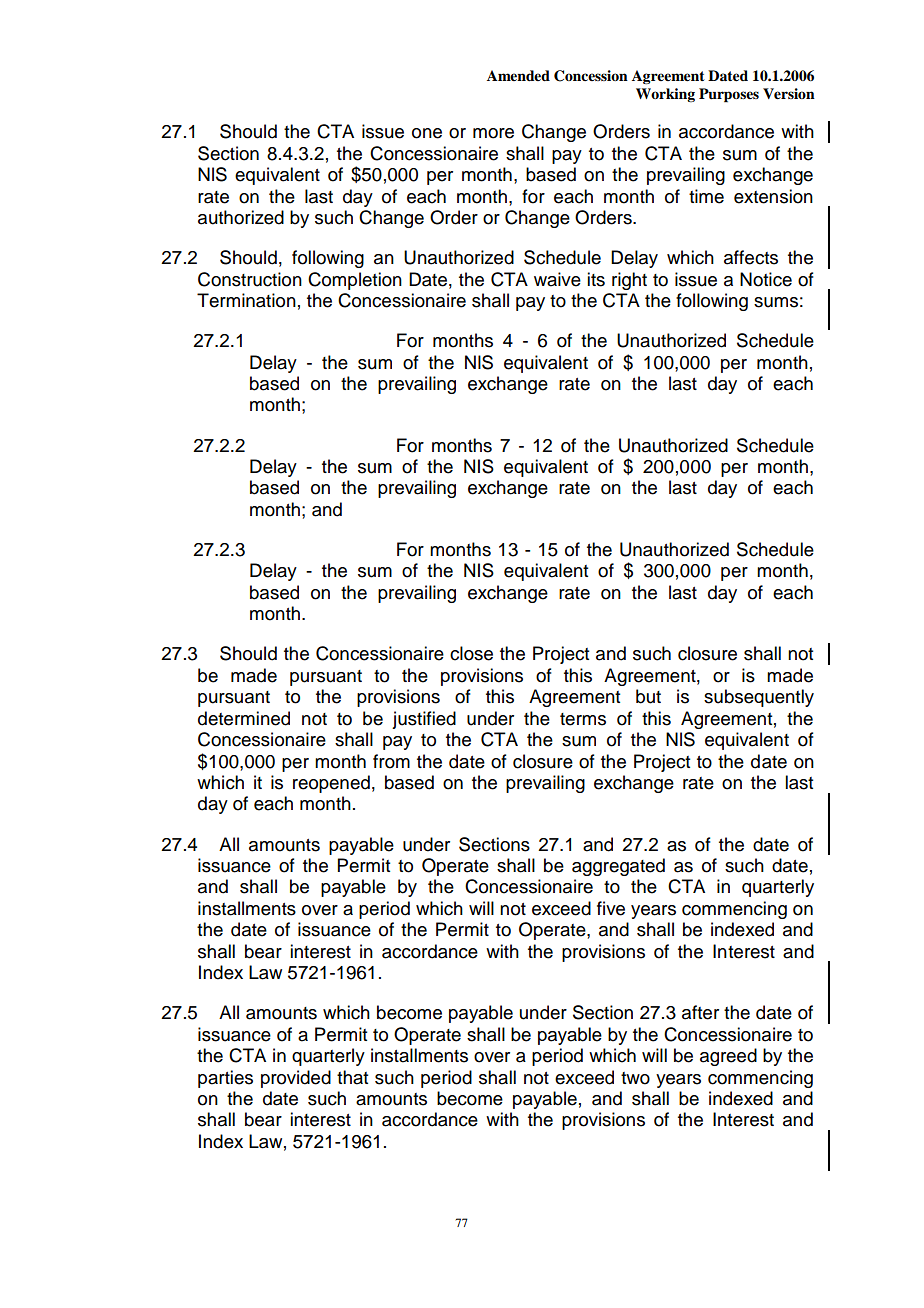 This screenshot has height=1308, width=924. Describe the element at coordinates (729, 95) in the screenshot. I see `Purposes` at that location.
